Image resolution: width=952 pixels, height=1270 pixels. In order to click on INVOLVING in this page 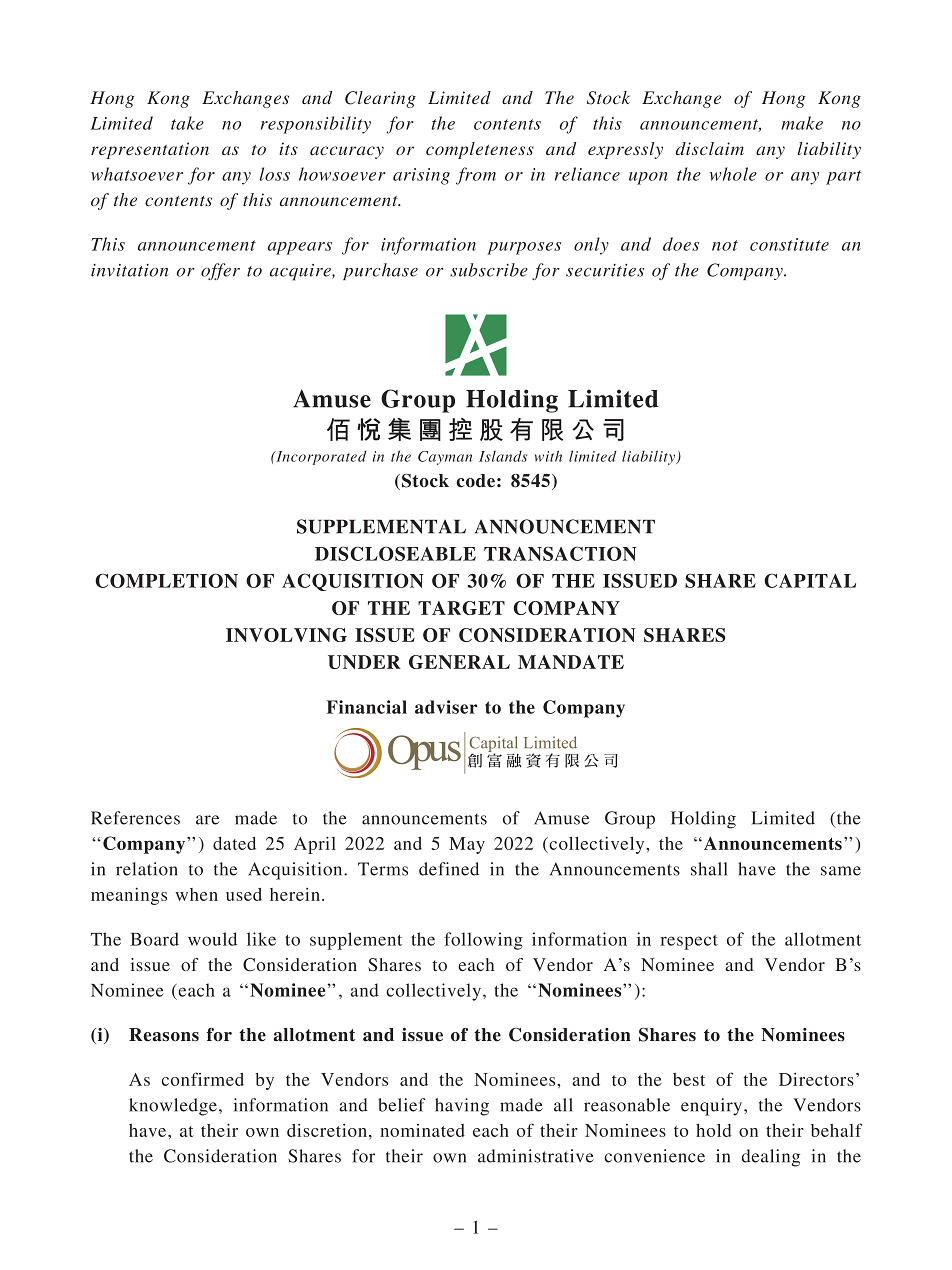, I will do `click(286, 635)`.
